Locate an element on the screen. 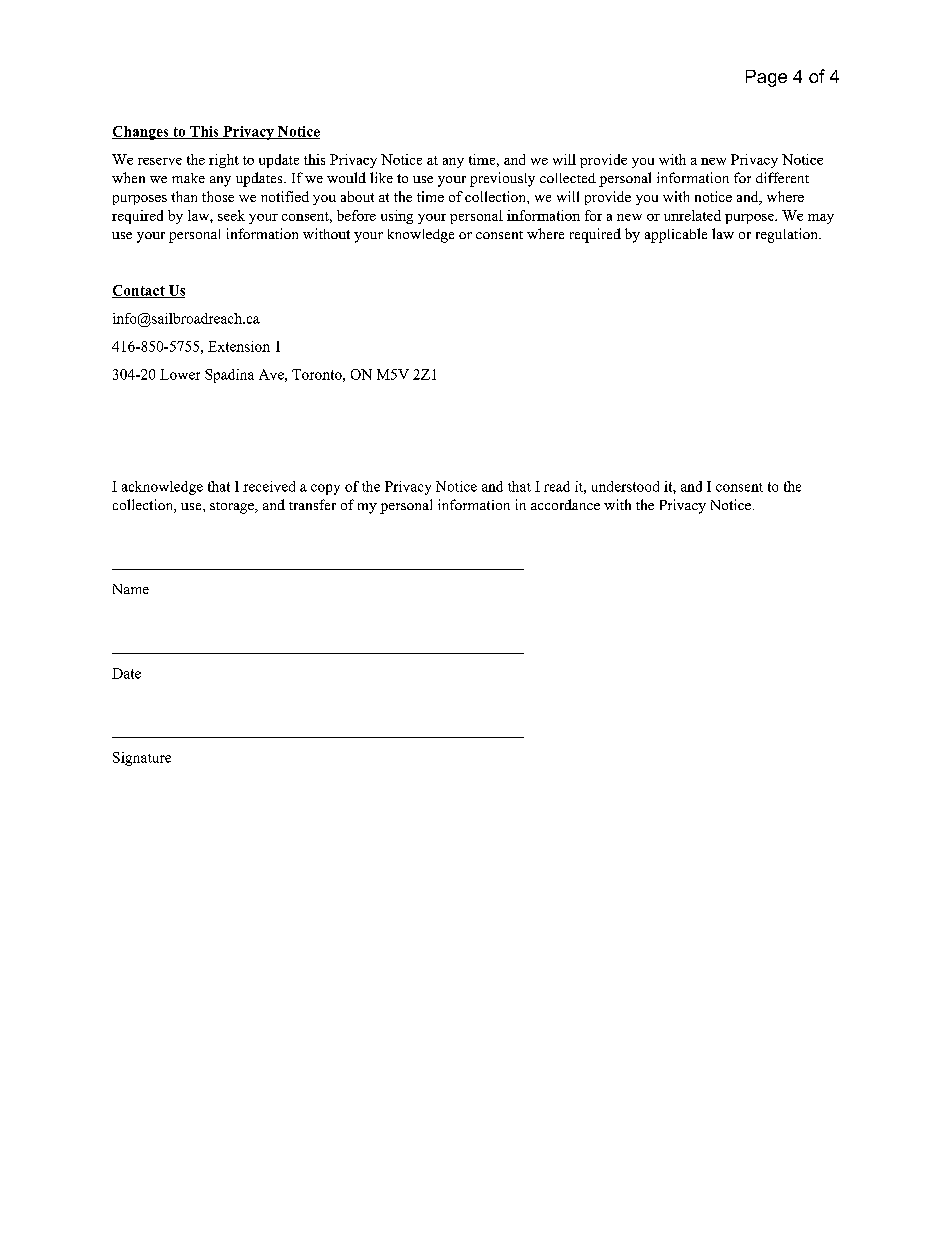 The width and height of the screenshot is (952, 1233). Changes is located at coordinates (141, 133).
